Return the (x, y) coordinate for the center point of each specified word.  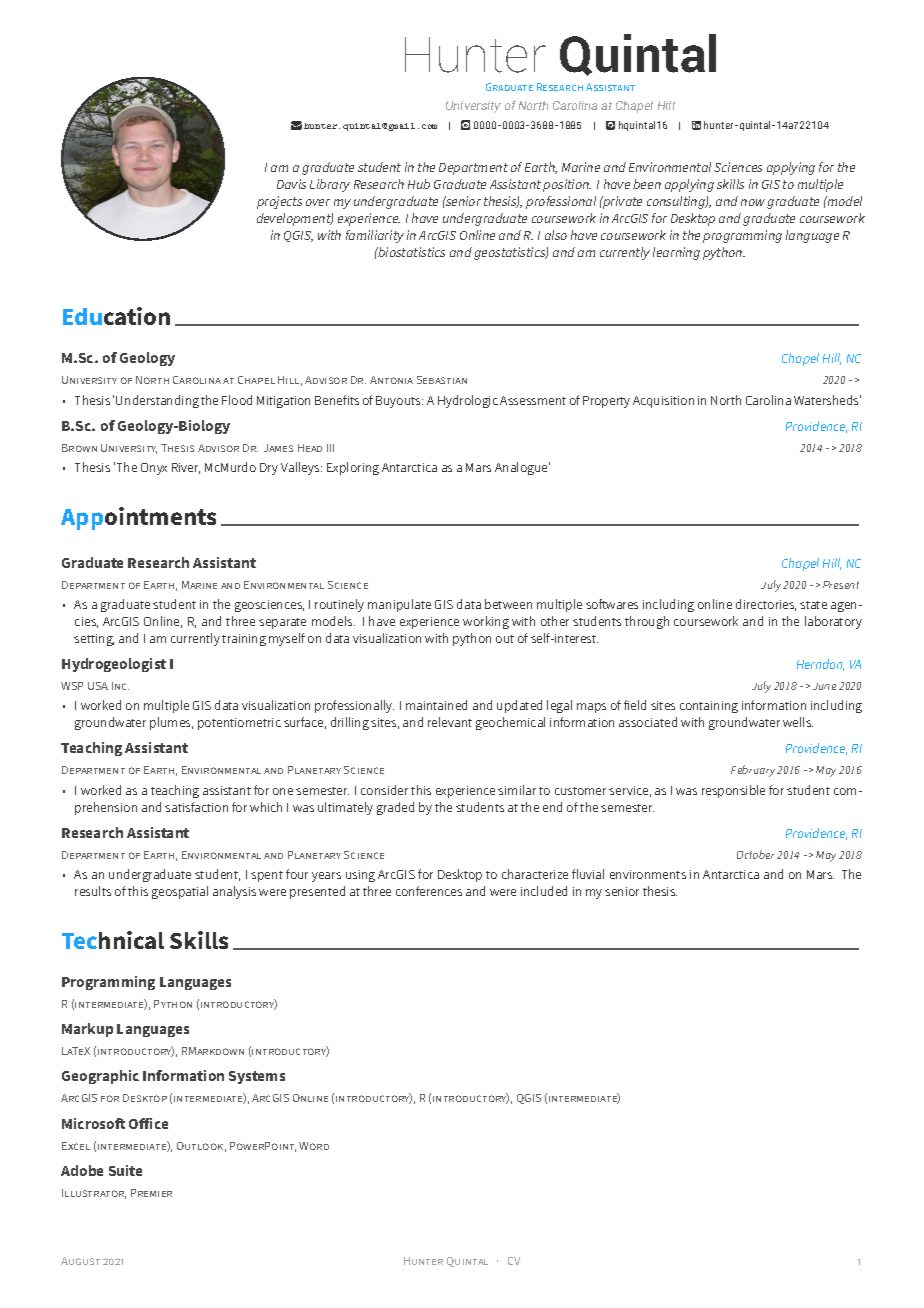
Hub (419, 184)
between (508, 604)
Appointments (138, 518)
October (755, 854)
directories (766, 605)
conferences (429, 891)
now (753, 202)
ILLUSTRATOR (94, 1194)
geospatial (180, 892)
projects (279, 202)
